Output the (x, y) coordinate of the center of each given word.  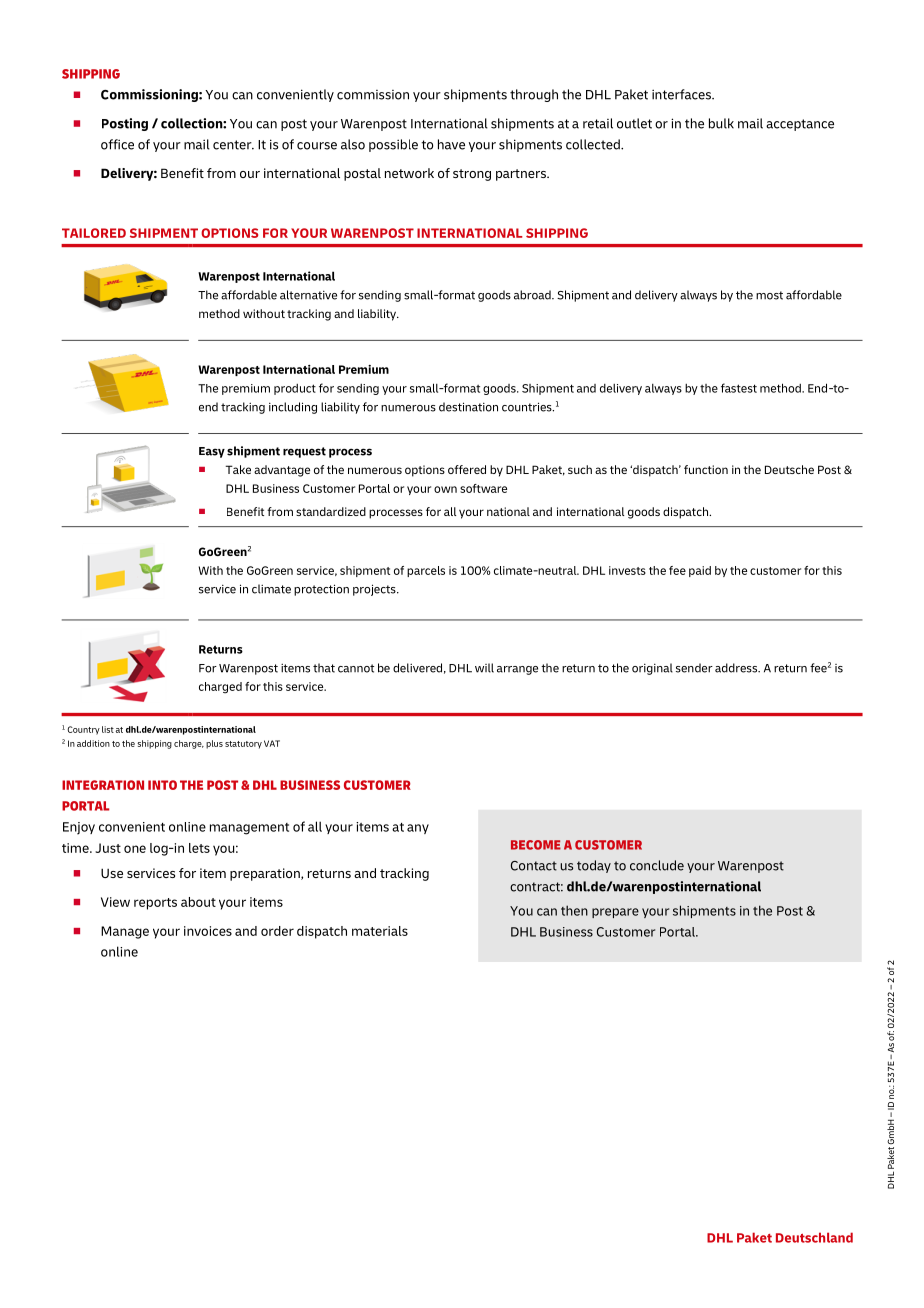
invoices (208, 931)
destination (468, 407)
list (108, 729)
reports (155, 904)
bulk (721, 123)
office (117, 144)
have (451, 144)
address (737, 668)
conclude (657, 865)
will (484, 668)
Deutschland (814, 1237)
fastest (739, 388)
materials (380, 931)
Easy (212, 452)
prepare (615, 913)
